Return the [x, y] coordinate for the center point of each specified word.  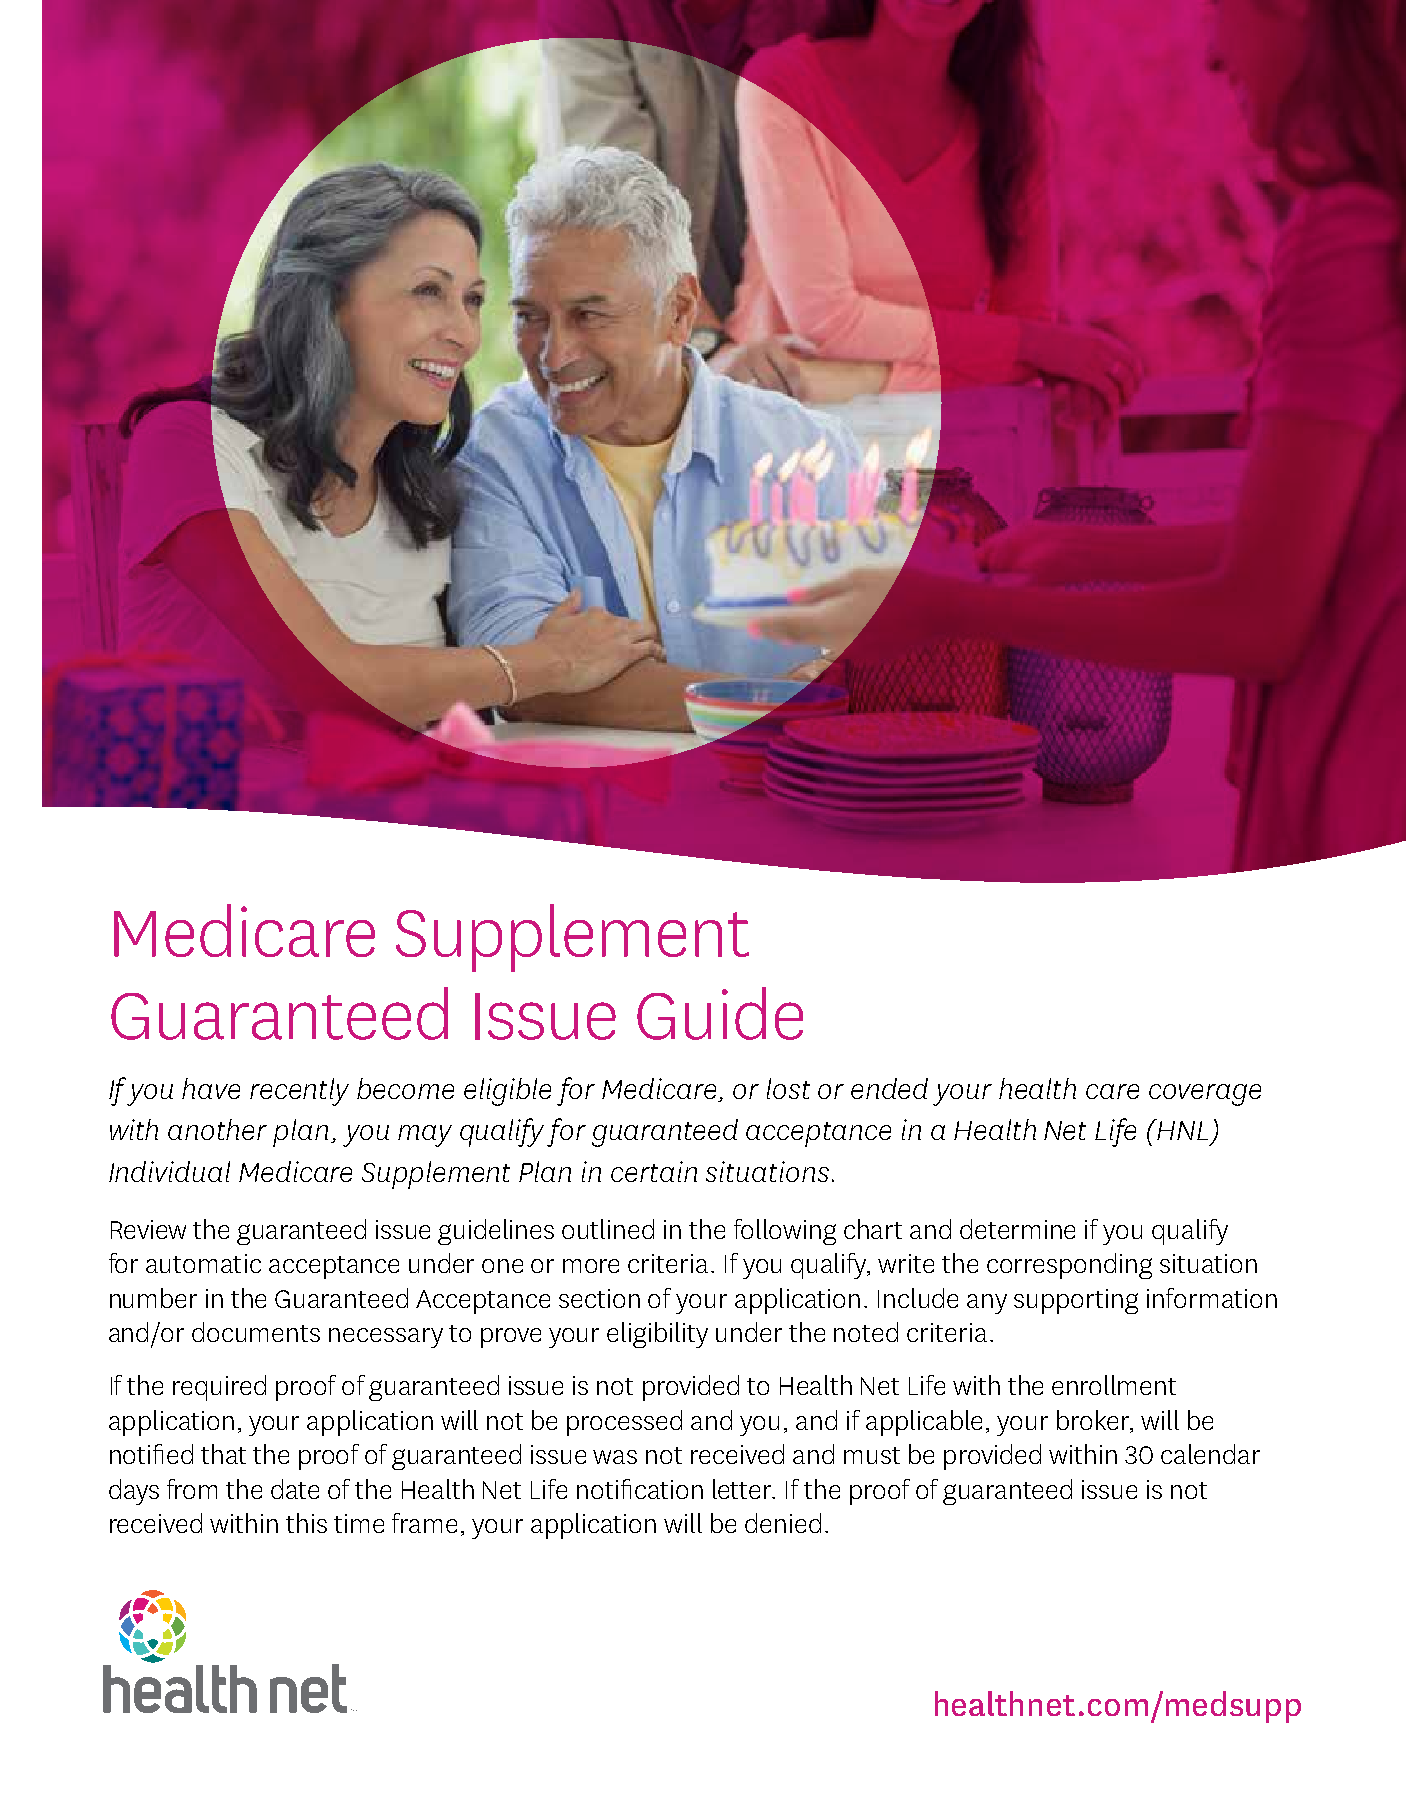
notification [640, 1489]
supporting [1076, 1301]
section [599, 1298]
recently [299, 1092]
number [153, 1298]
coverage [1205, 1095]
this [306, 1523]
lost [788, 1088]
